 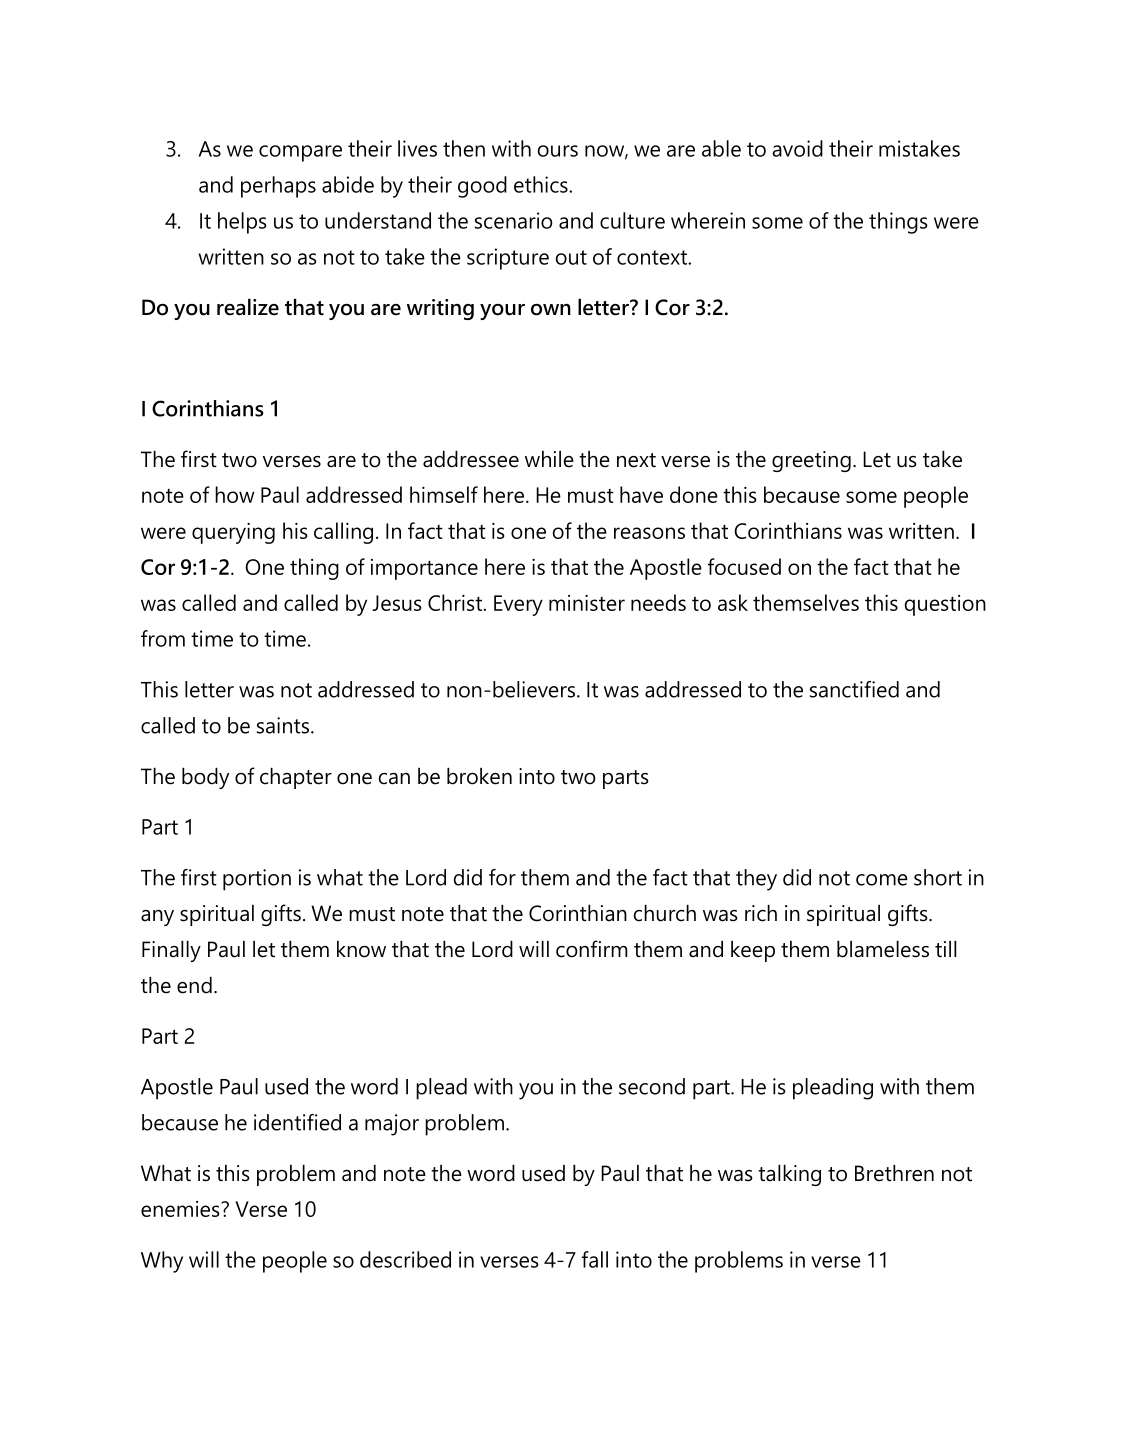 What do you see at coordinates (595, 1259) in the document?
I see `fall` at bounding box center [595, 1259].
